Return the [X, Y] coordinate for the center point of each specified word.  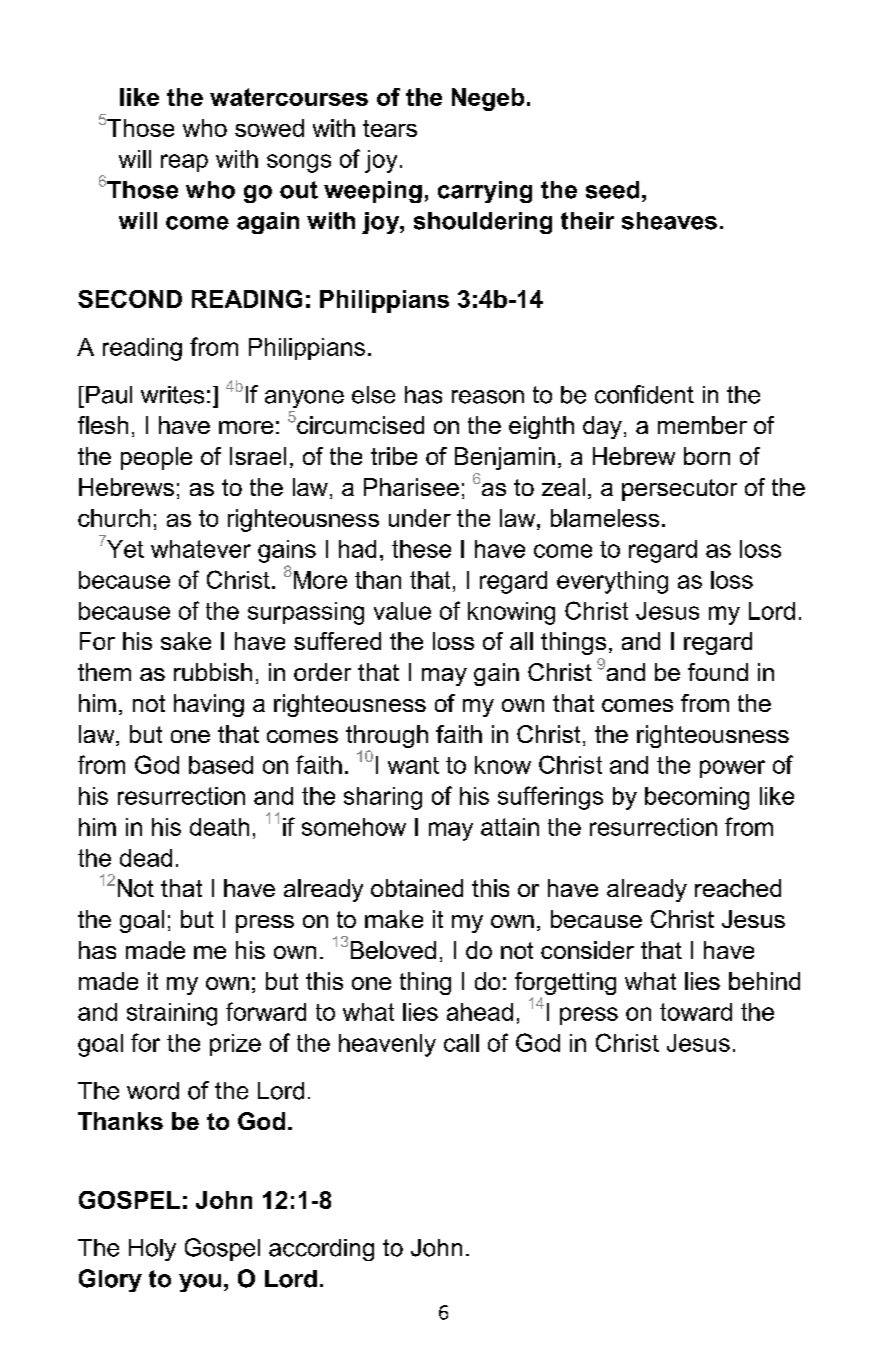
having [209, 705]
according [321, 1250]
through [387, 738]
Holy [152, 1250]
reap [184, 163]
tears [390, 128]
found [718, 672]
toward [696, 1012]
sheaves [669, 221]
